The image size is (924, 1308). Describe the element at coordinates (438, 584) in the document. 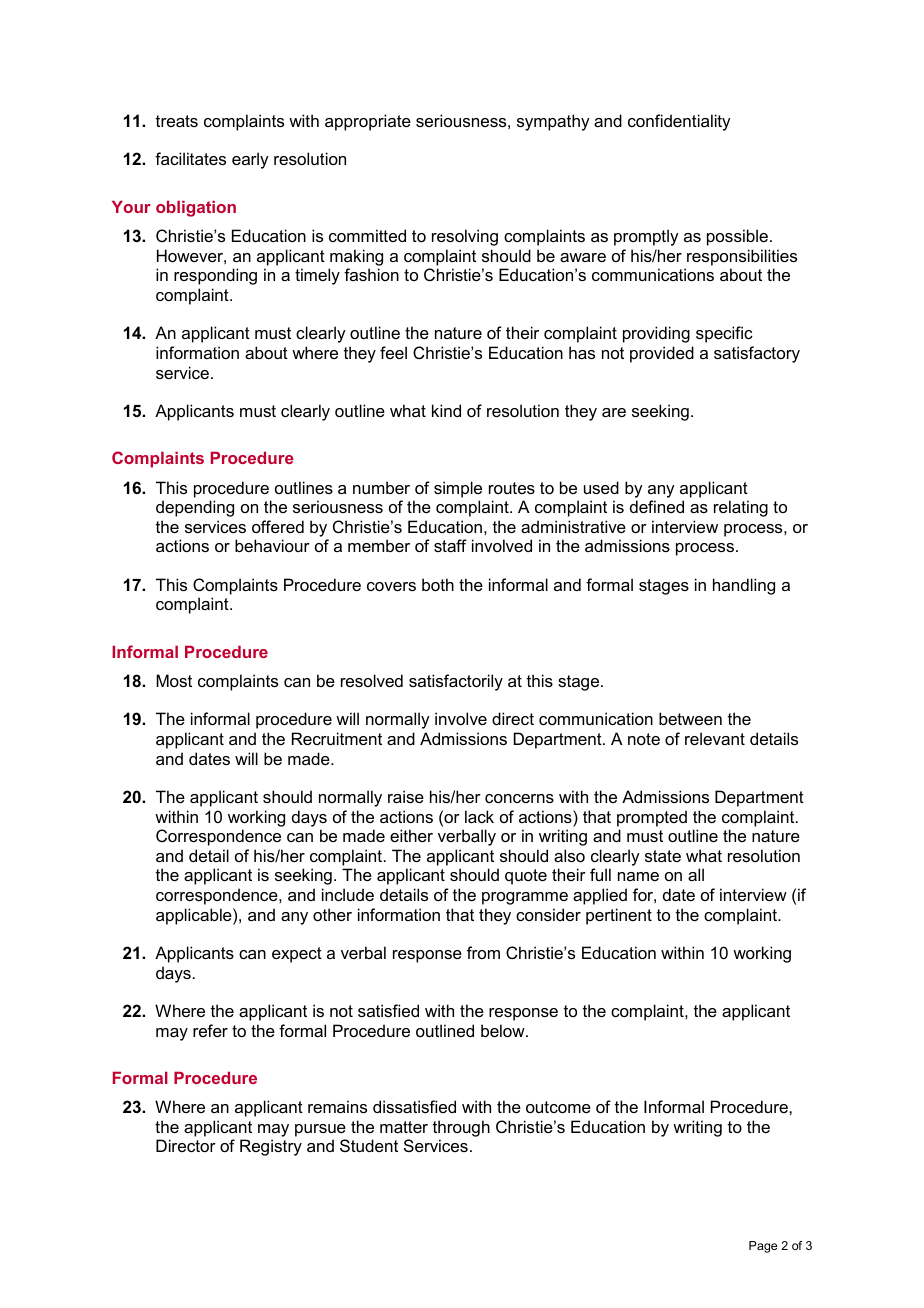

I see `both` at that location.
